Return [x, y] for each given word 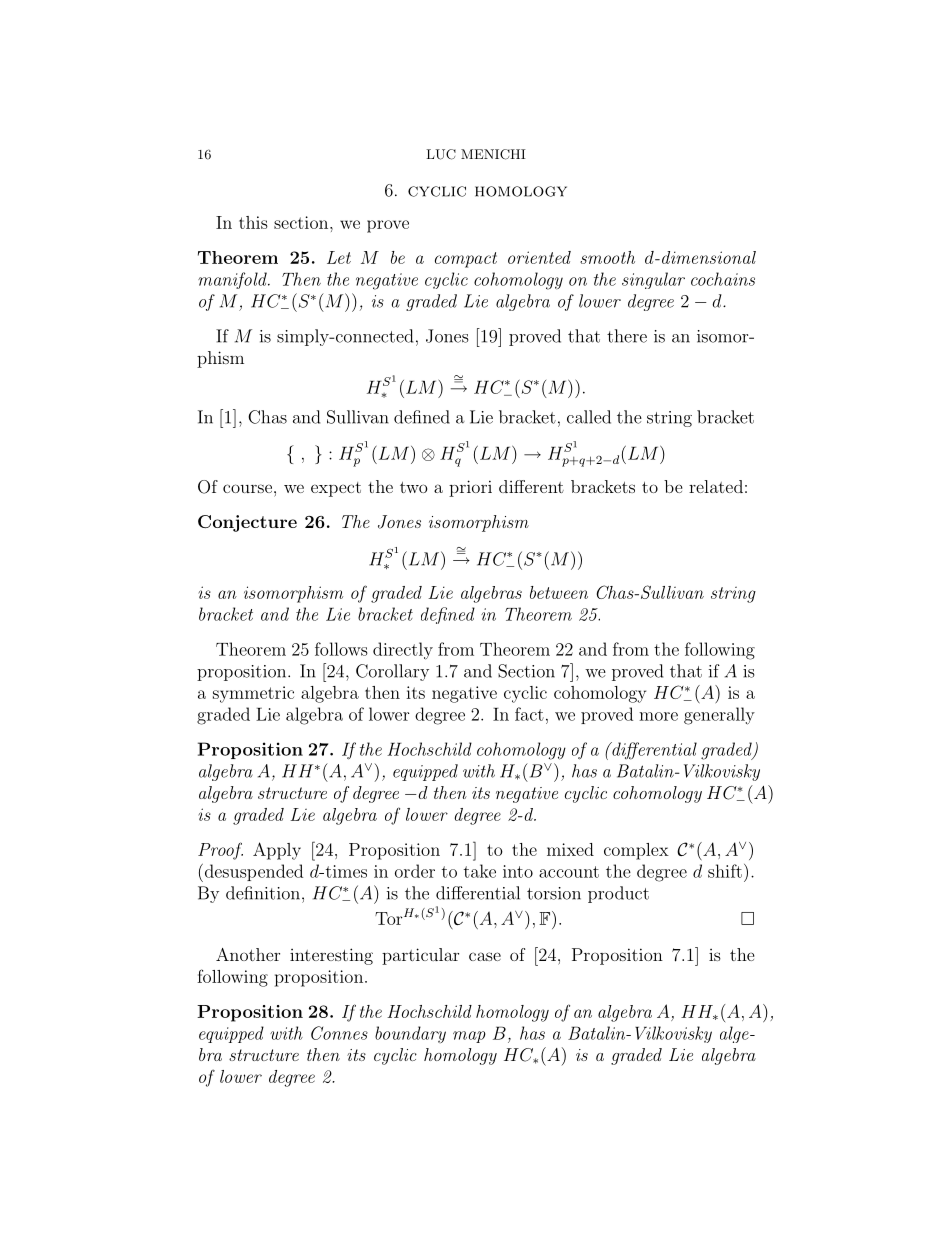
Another [248, 954]
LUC [441, 154]
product [618, 894]
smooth [607, 257]
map [469, 1037]
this [253, 222]
